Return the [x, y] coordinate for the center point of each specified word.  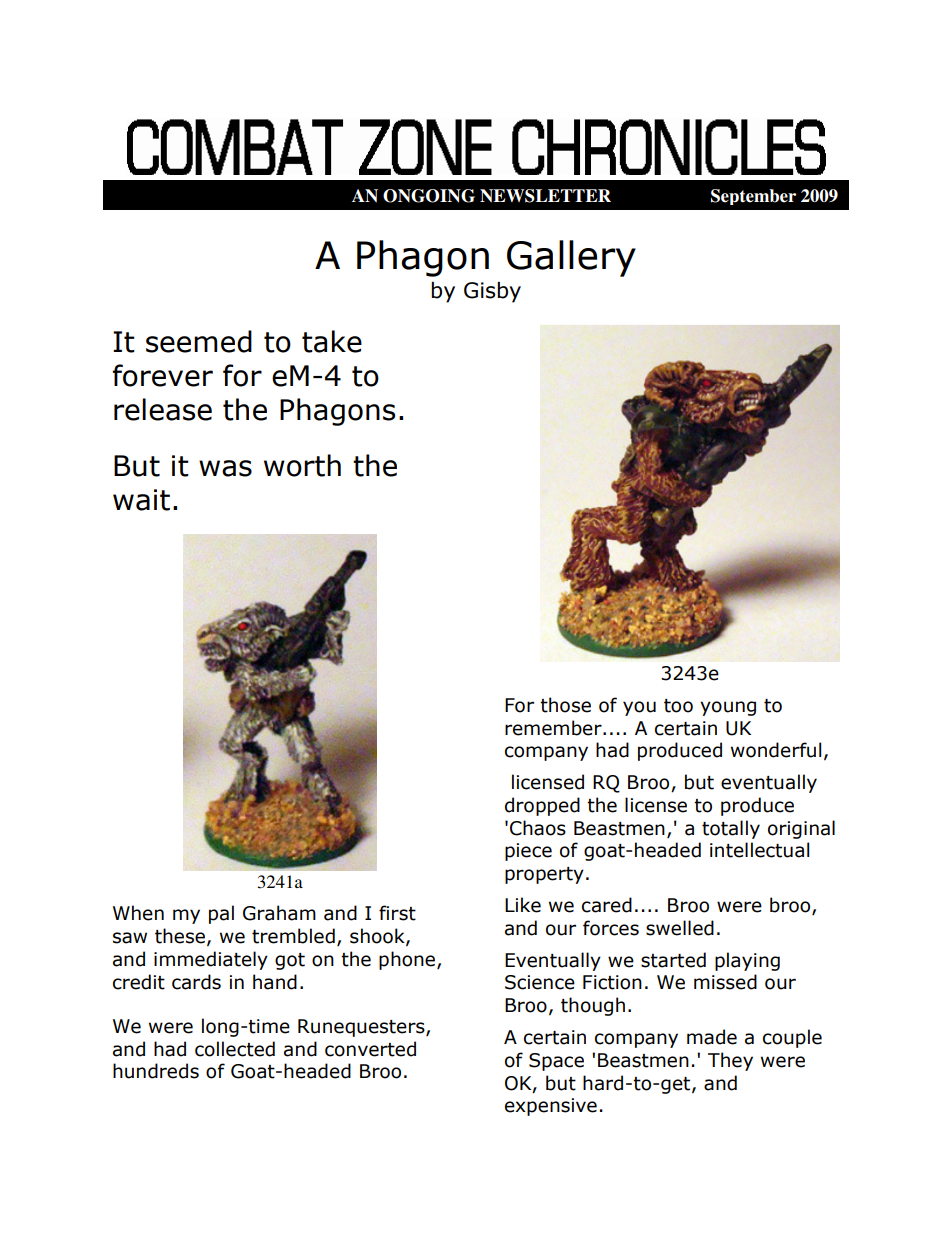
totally [731, 829]
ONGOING [429, 196]
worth [302, 465]
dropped [542, 806]
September [753, 197]
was [225, 468]
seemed [199, 341]
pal [221, 914]
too [678, 706]
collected [235, 1049]
